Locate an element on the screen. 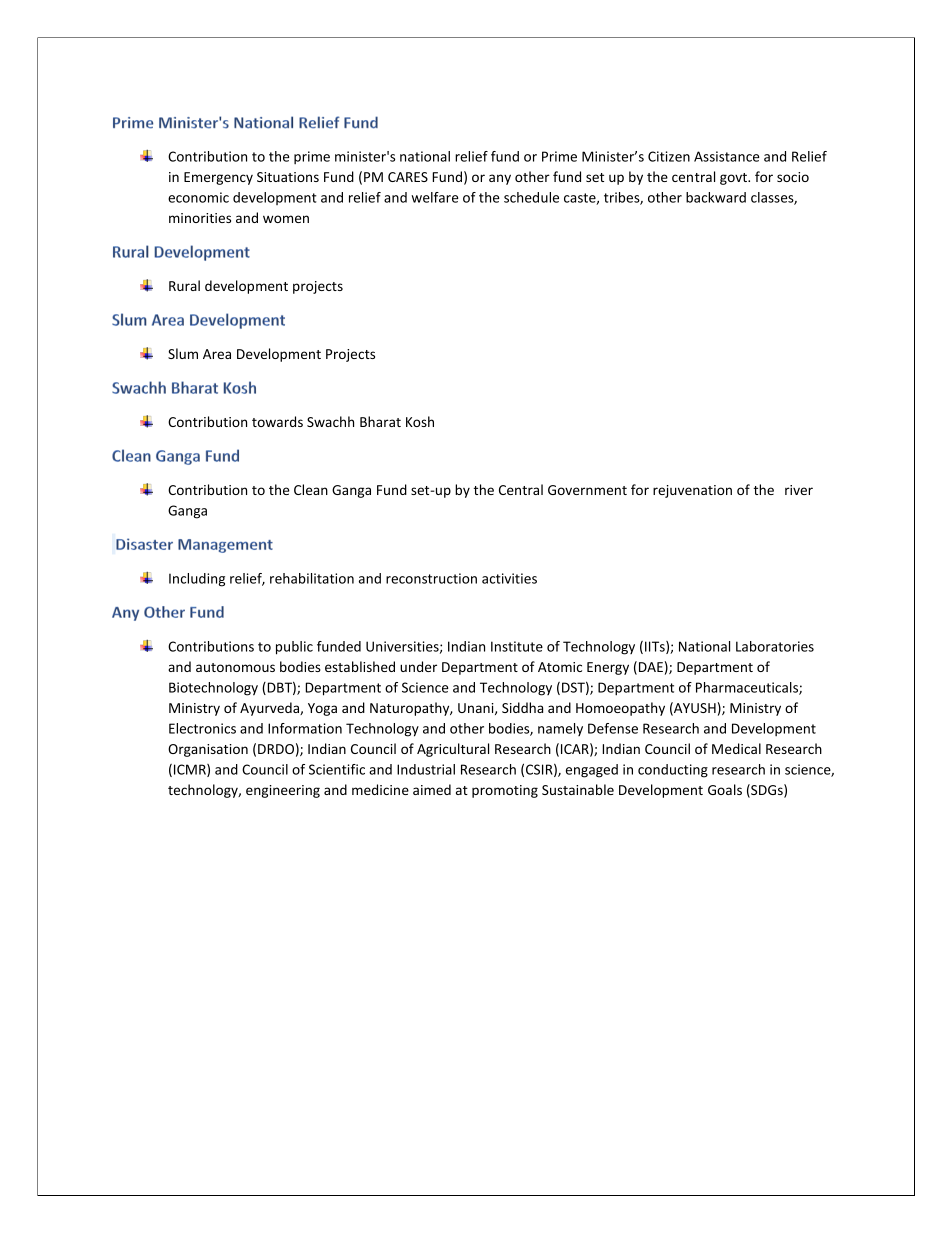 This screenshot has width=952, height=1233. Kosh is located at coordinates (420, 421).
